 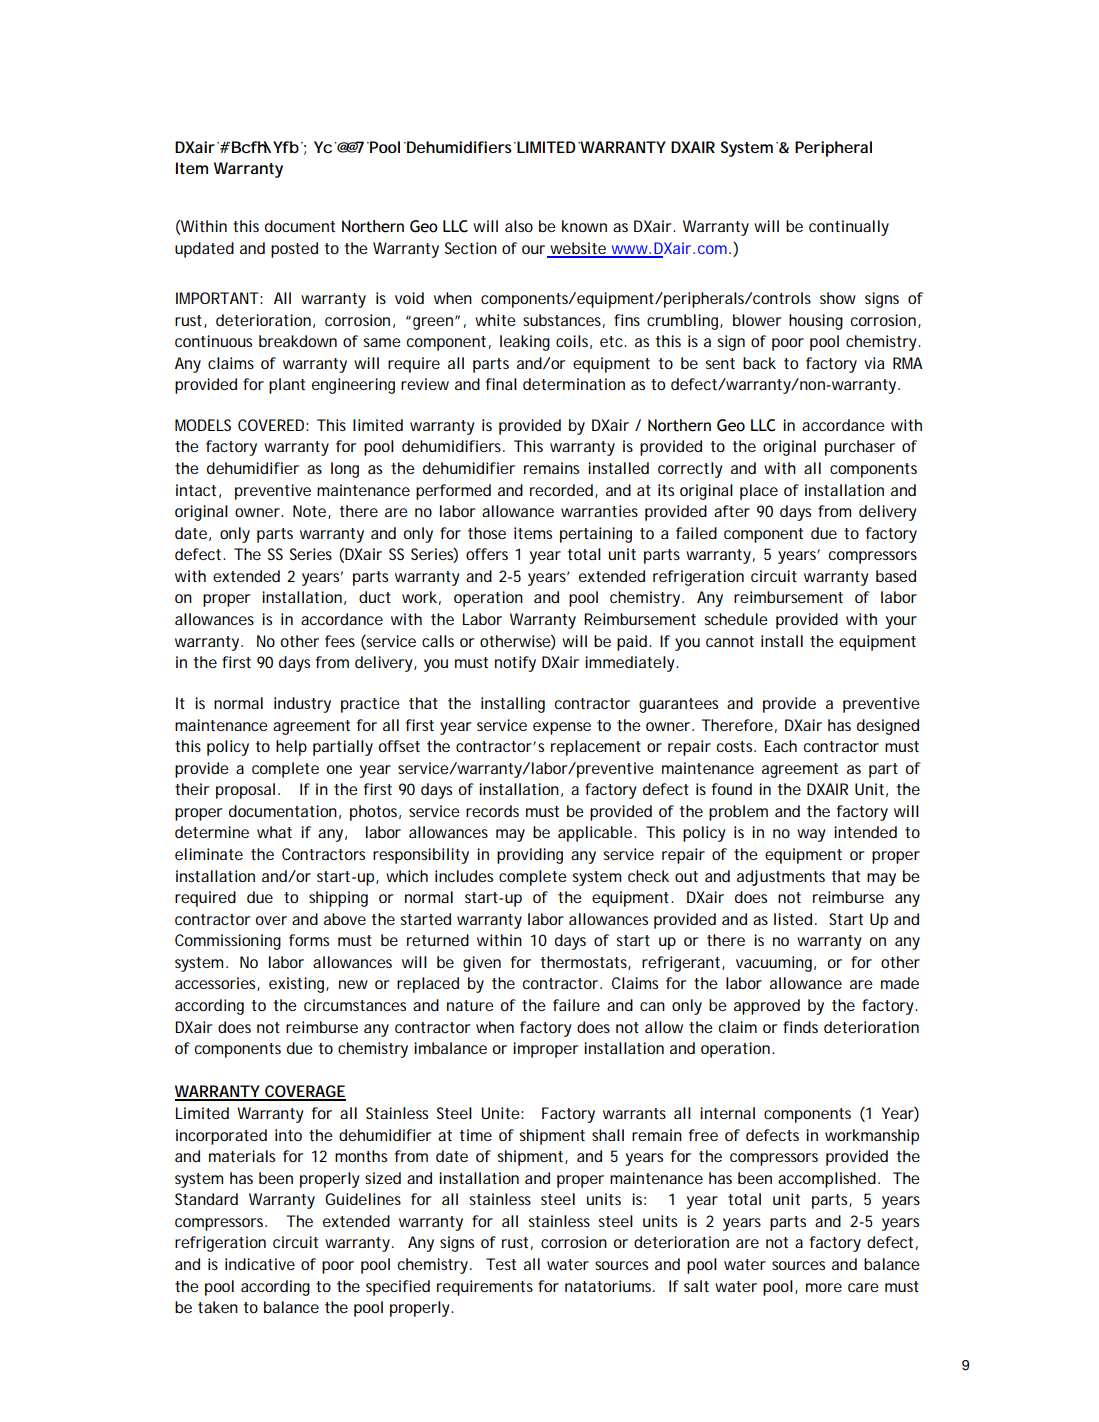 I want to click on website, so click(x=578, y=249).
